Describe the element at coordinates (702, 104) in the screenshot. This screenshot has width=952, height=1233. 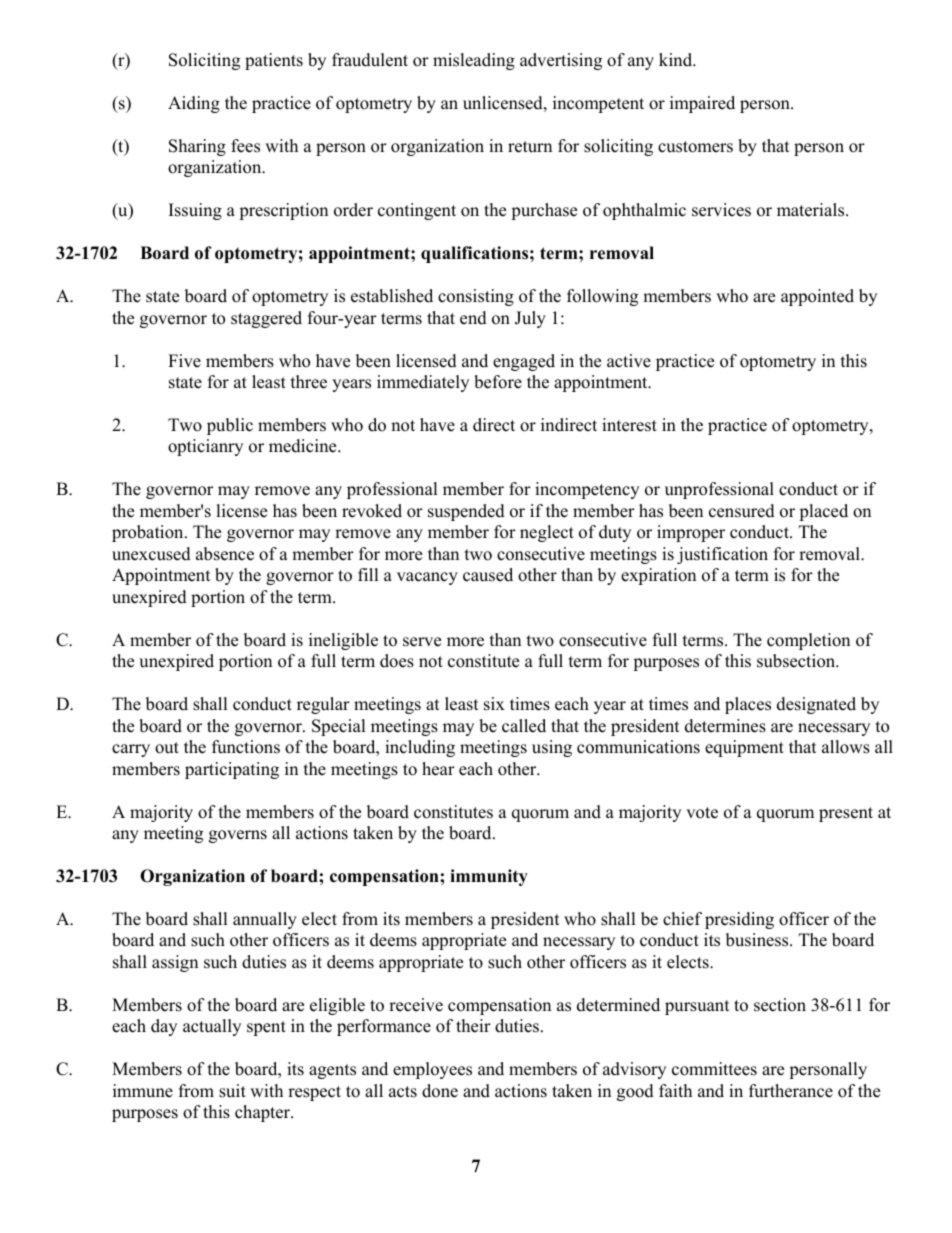
I see `impaired` at that location.
